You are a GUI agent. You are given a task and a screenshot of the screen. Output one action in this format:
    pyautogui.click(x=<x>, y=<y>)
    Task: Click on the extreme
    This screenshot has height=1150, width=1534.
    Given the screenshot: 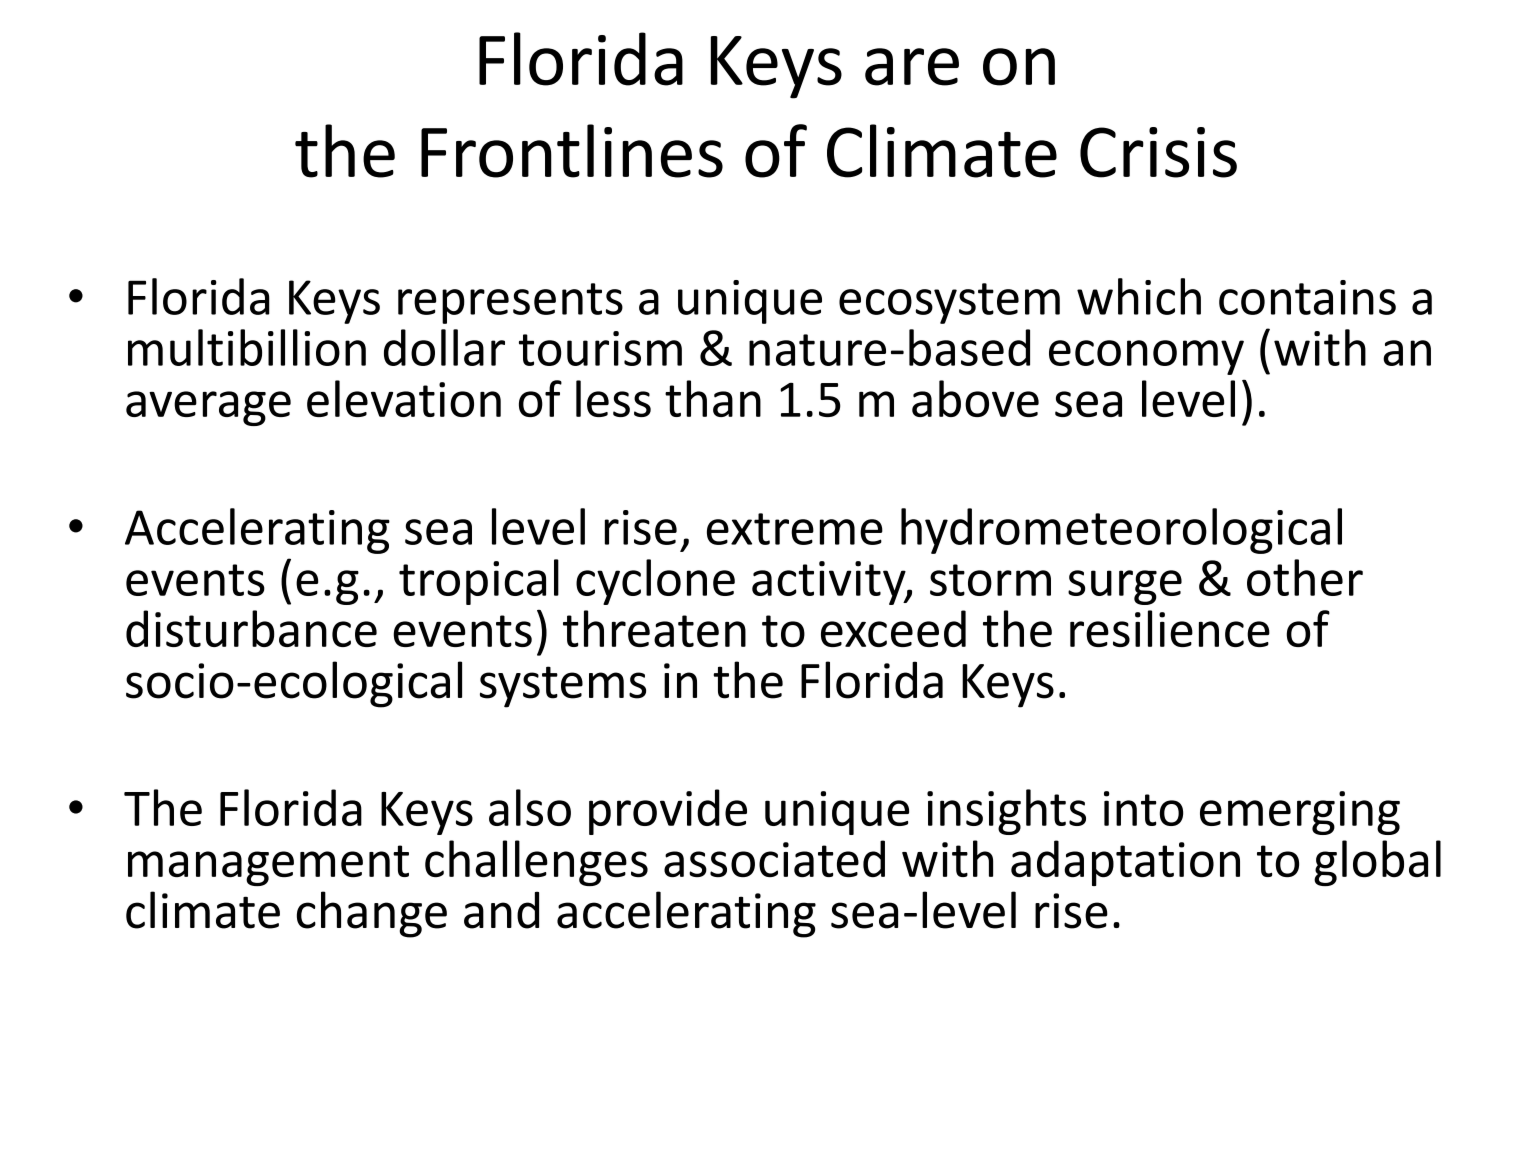 What is the action you would take?
    pyautogui.click(x=795, y=529)
